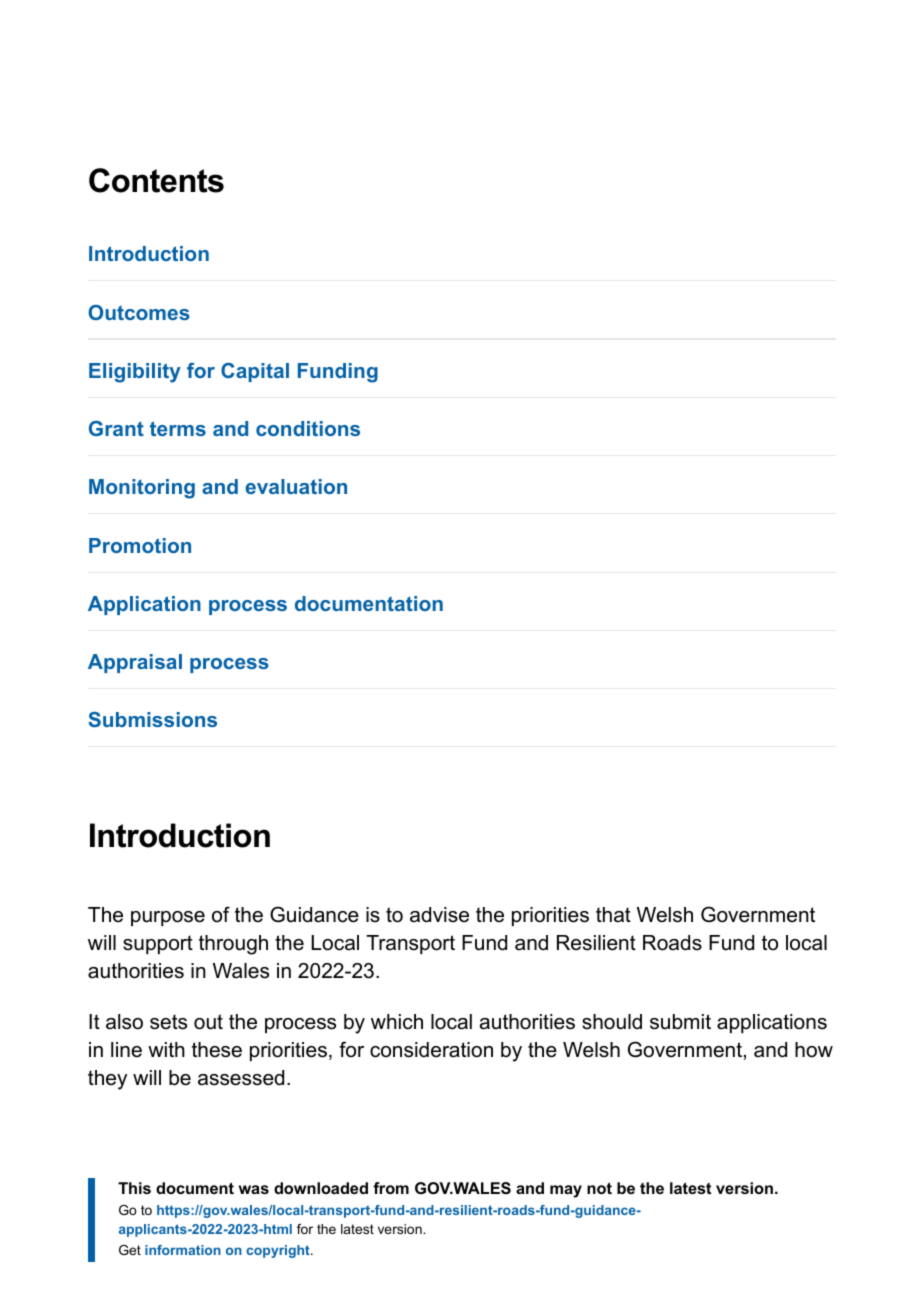 Image resolution: width=924 pixels, height=1308 pixels. I want to click on Capital, so click(255, 372).
